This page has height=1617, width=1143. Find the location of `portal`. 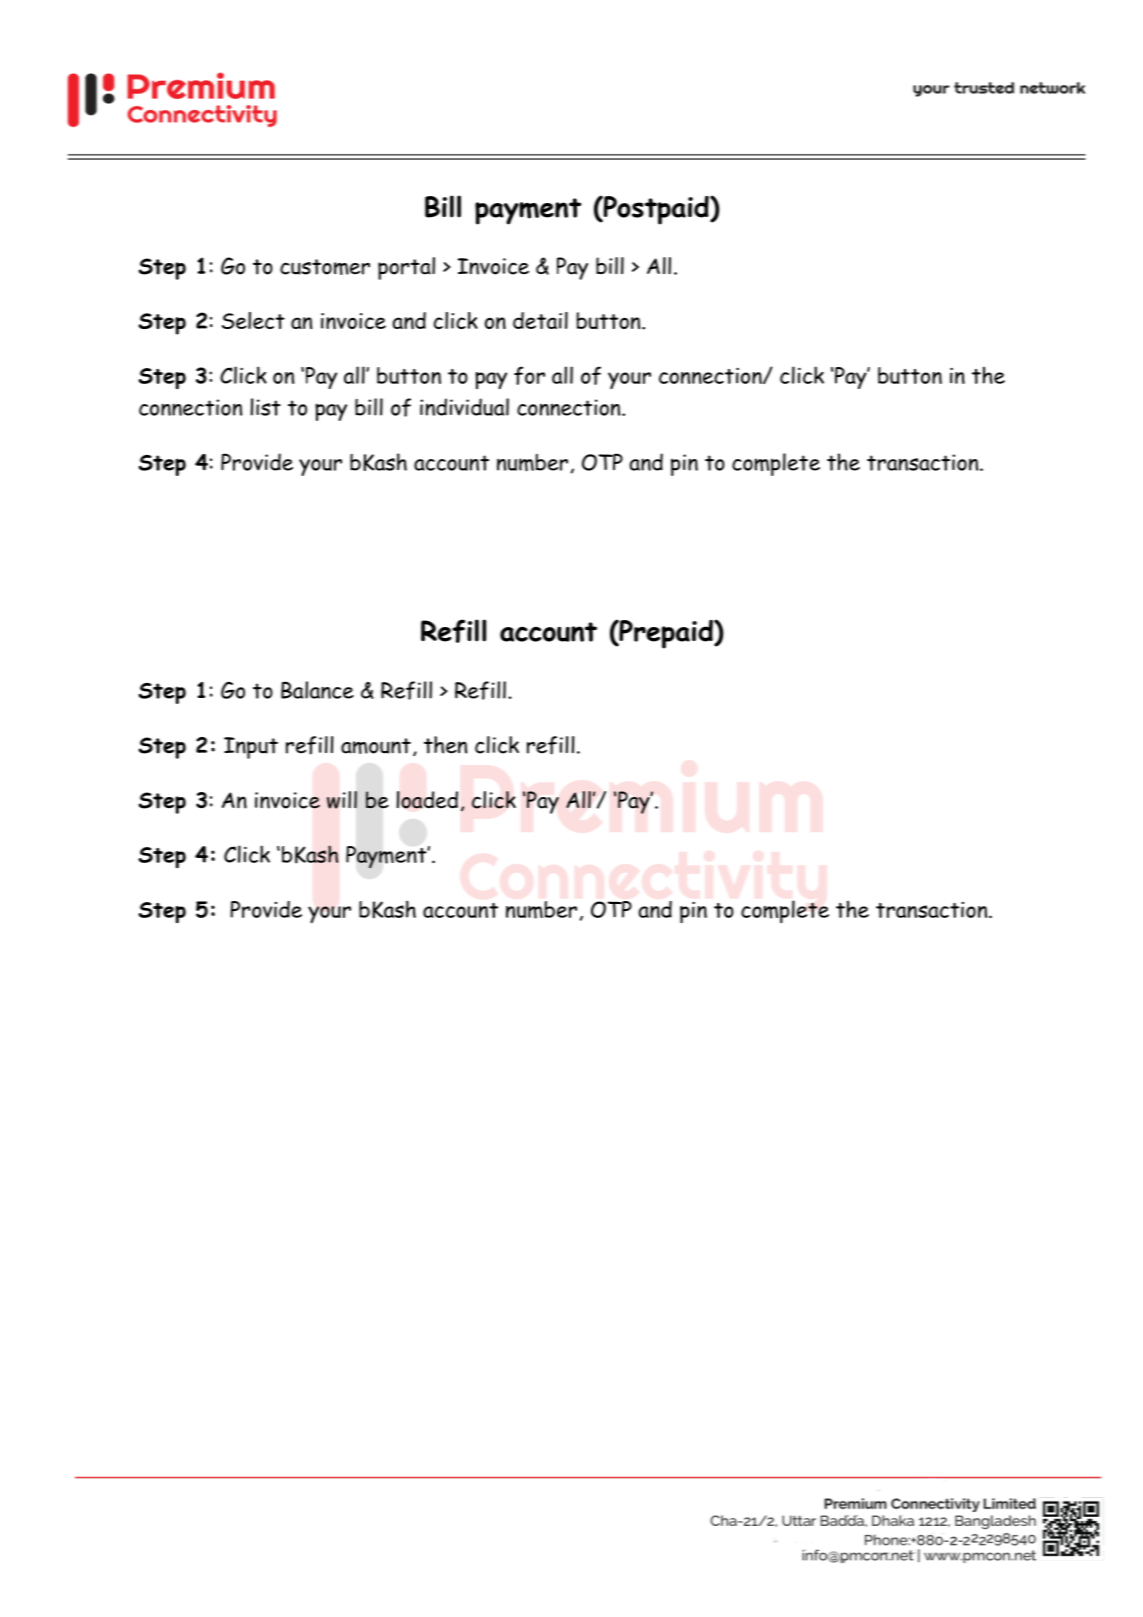

portal is located at coordinates (406, 268).
